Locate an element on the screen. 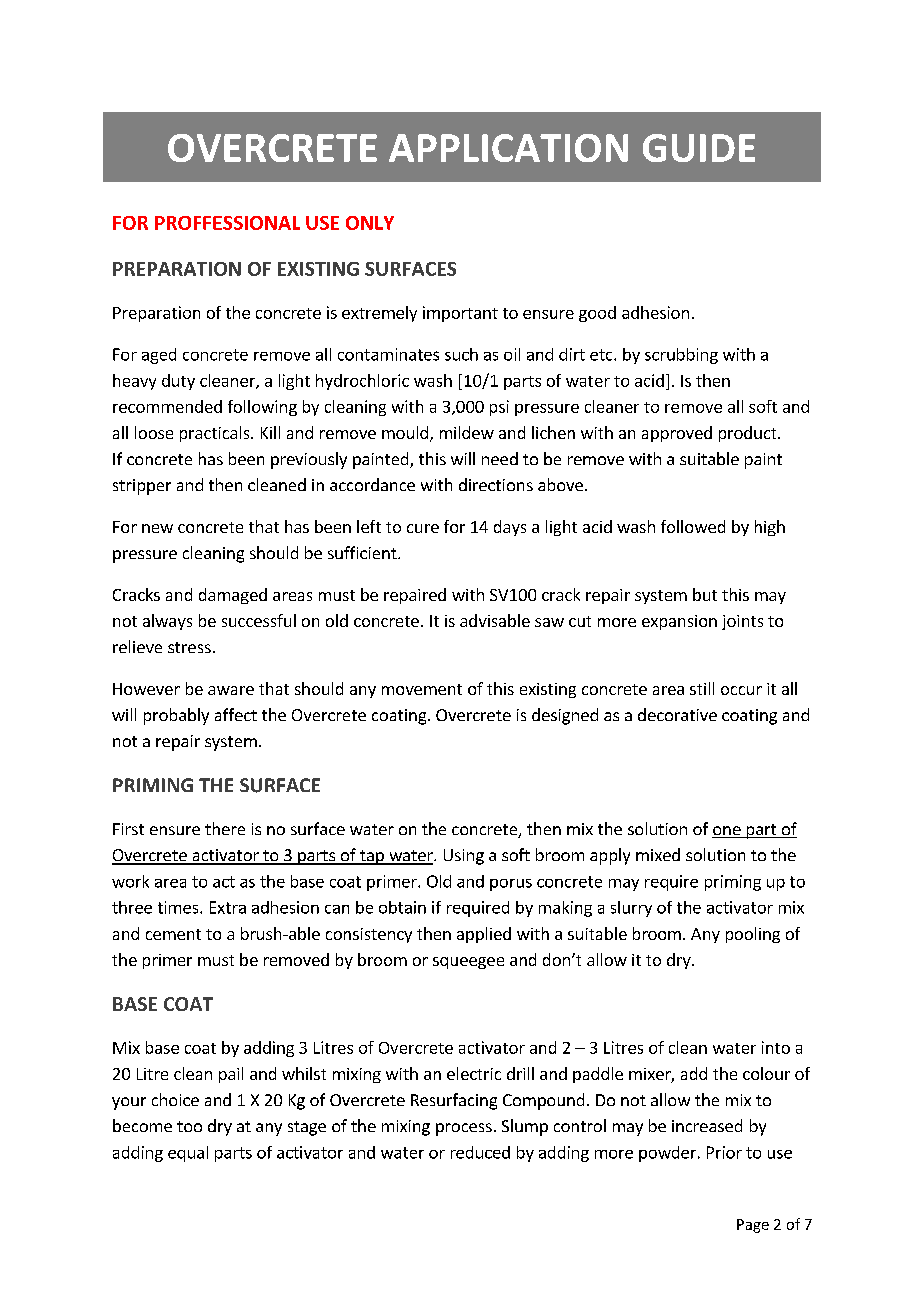 This screenshot has width=924, height=1308. reduced is located at coordinates (480, 1152).
